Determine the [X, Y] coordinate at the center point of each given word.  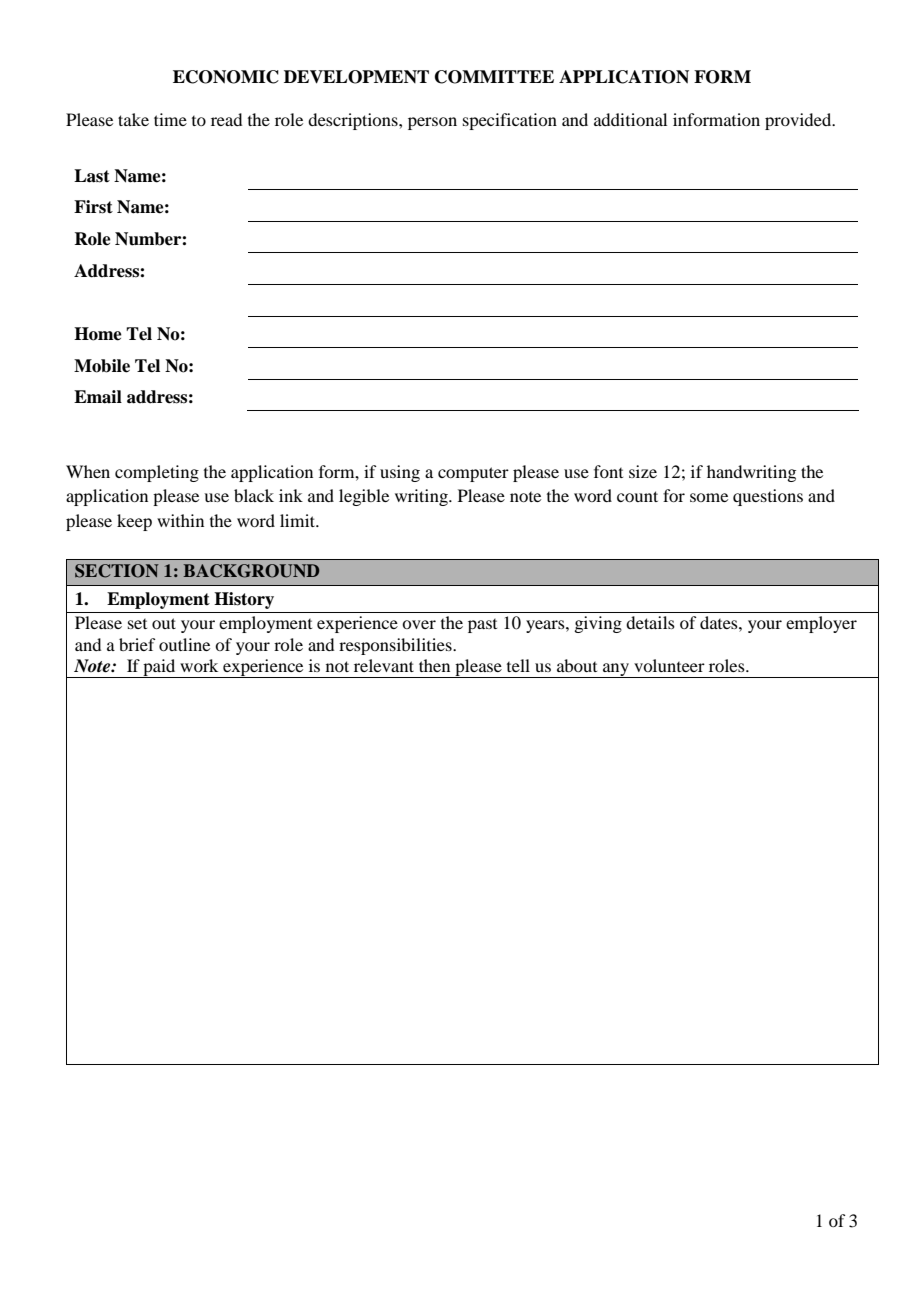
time [170, 119]
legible [364, 497]
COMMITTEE [494, 77]
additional [630, 119]
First [93, 207]
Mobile [102, 366]
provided [799, 121]
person [432, 123]
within [180, 520]
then [434, 665]
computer [473, 474]
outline [184, 644]
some [709, 497]
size [643, 471]
